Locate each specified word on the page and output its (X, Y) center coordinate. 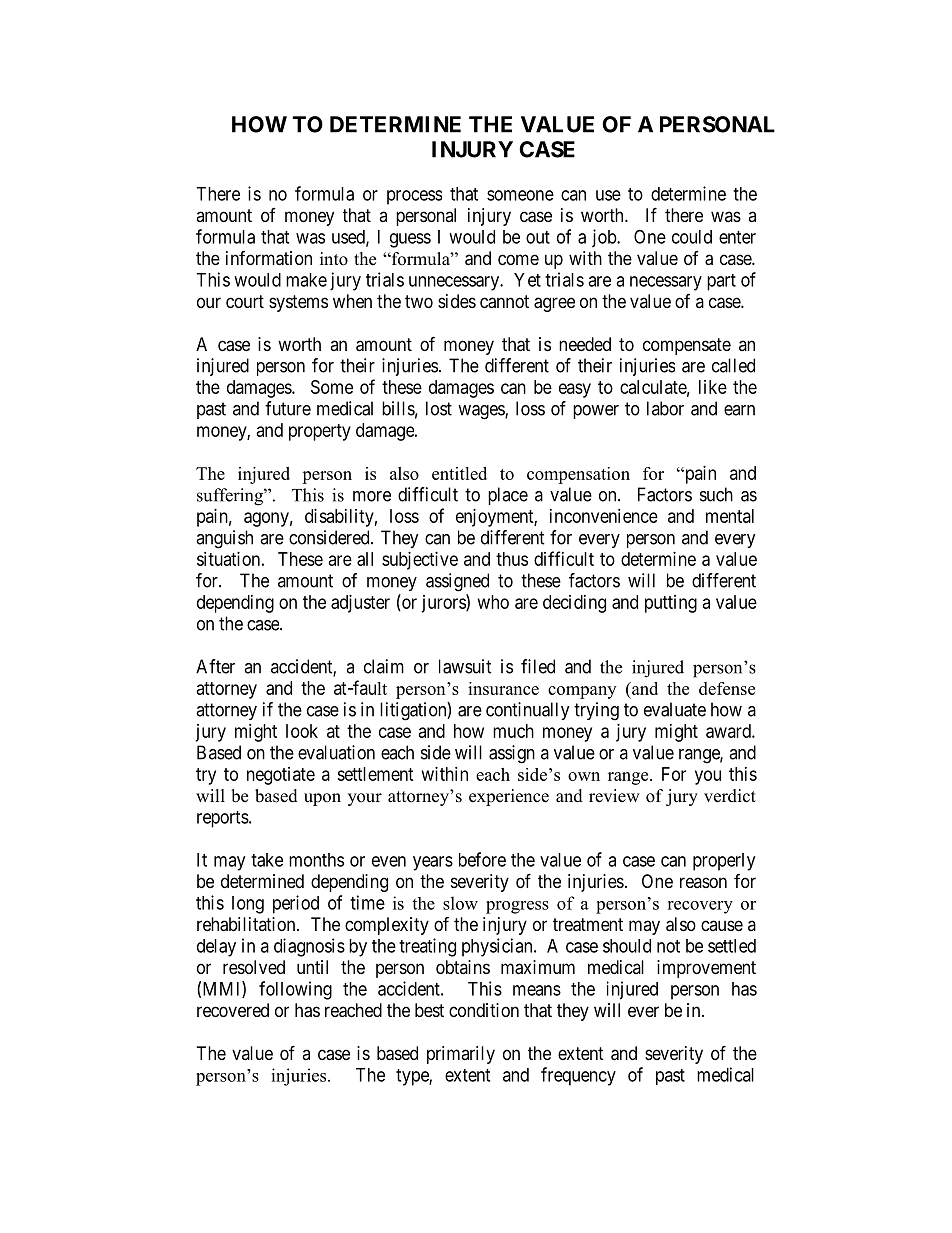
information (269, 258)
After (215, 666)
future (288, 408)
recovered (233, 1010)
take (267, 860)
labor (665, 408)
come (518, 259)
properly (724, 862)
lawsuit (465, 666)
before (482, 859)
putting (671, 604)
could (692, 237)
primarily (461, 1055)
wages (482, 412)
